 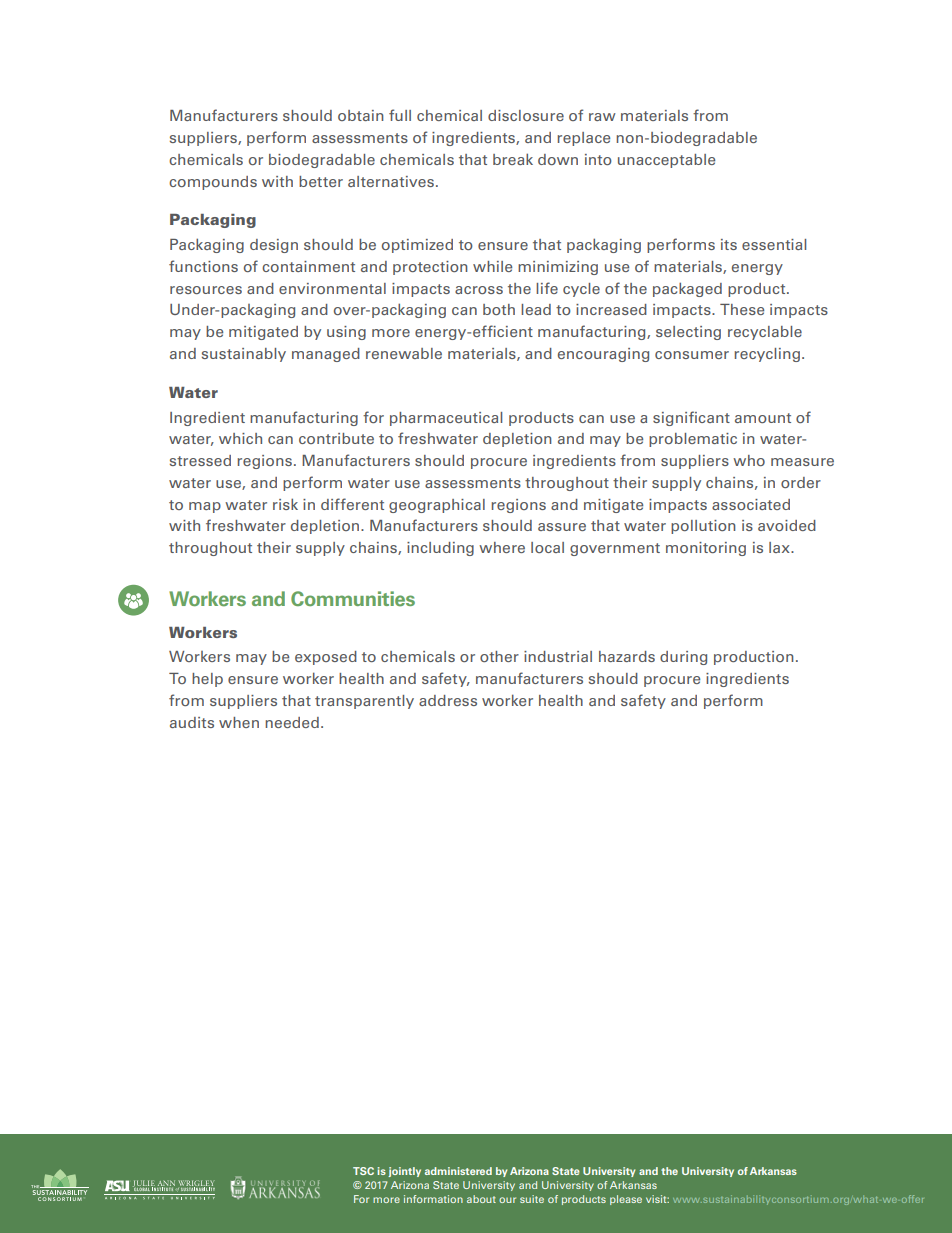 What do you see at coordinates (437, 506) in the screenshot?
I see `geographical` at bounding box center [437, 506].
